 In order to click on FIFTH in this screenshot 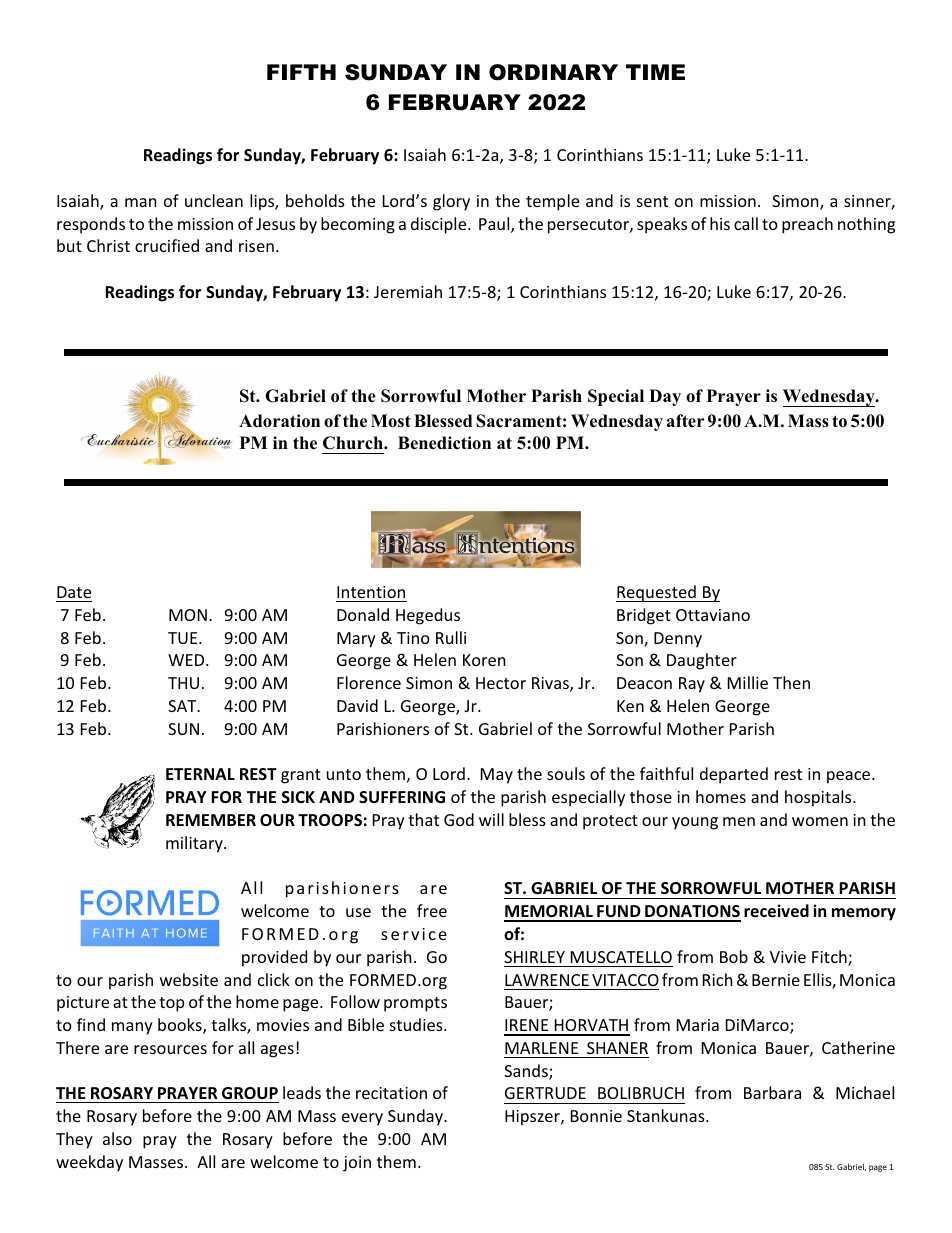, I will do `click(301, 72)`.
